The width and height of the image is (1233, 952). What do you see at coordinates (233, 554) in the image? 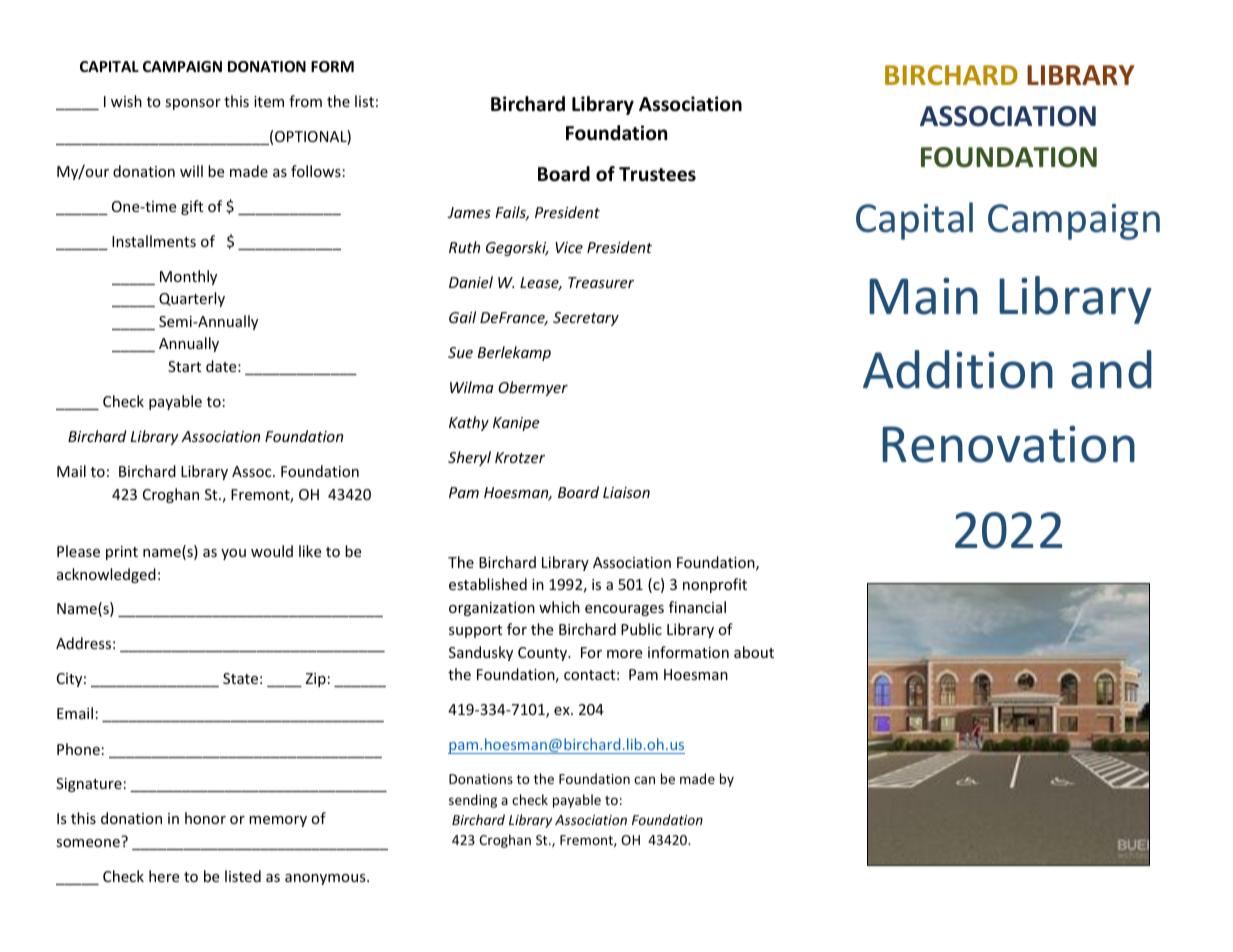
I see `you` at bounding box center [233, 554].
